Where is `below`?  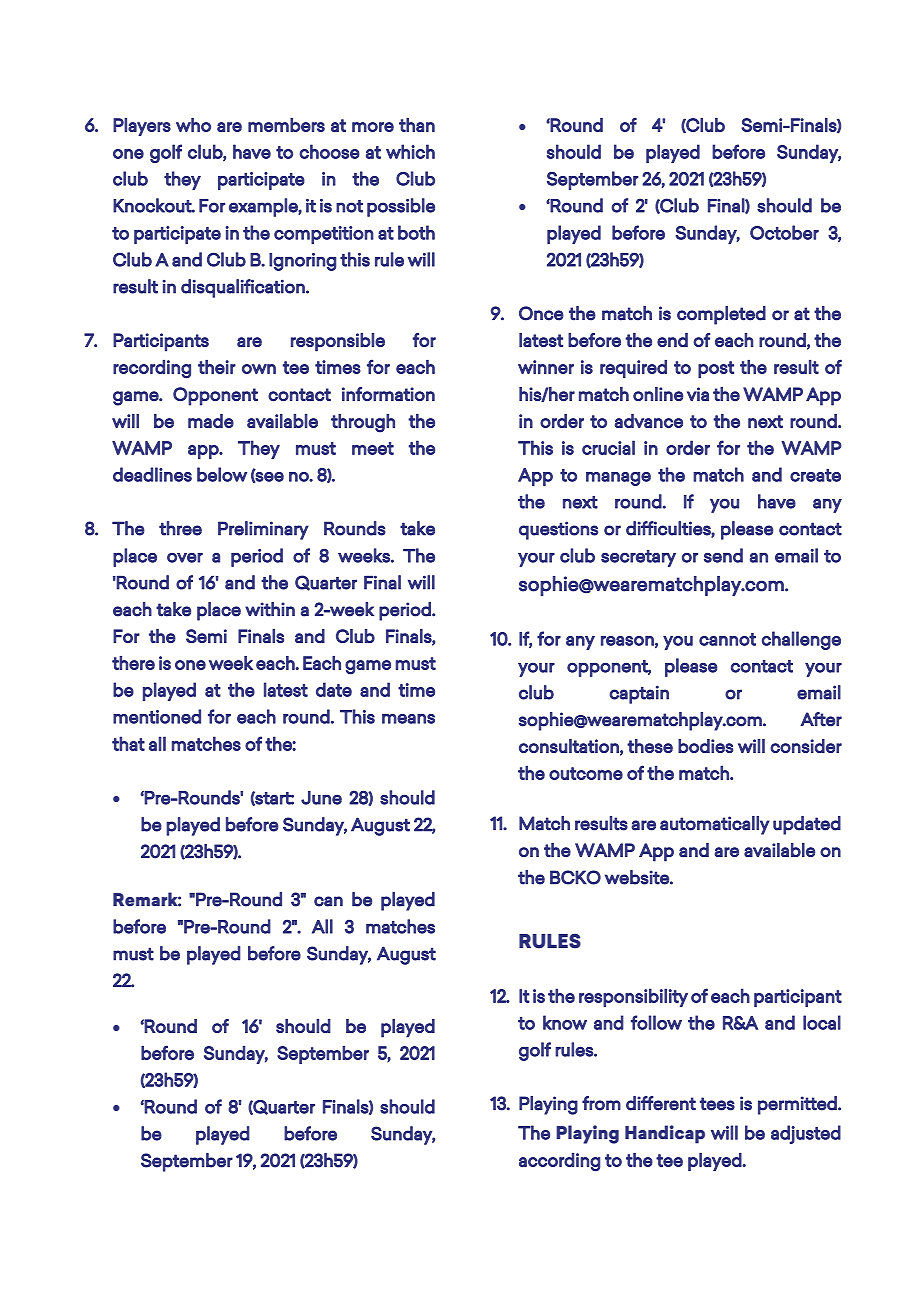
below is located at coordinates (222, 474).
